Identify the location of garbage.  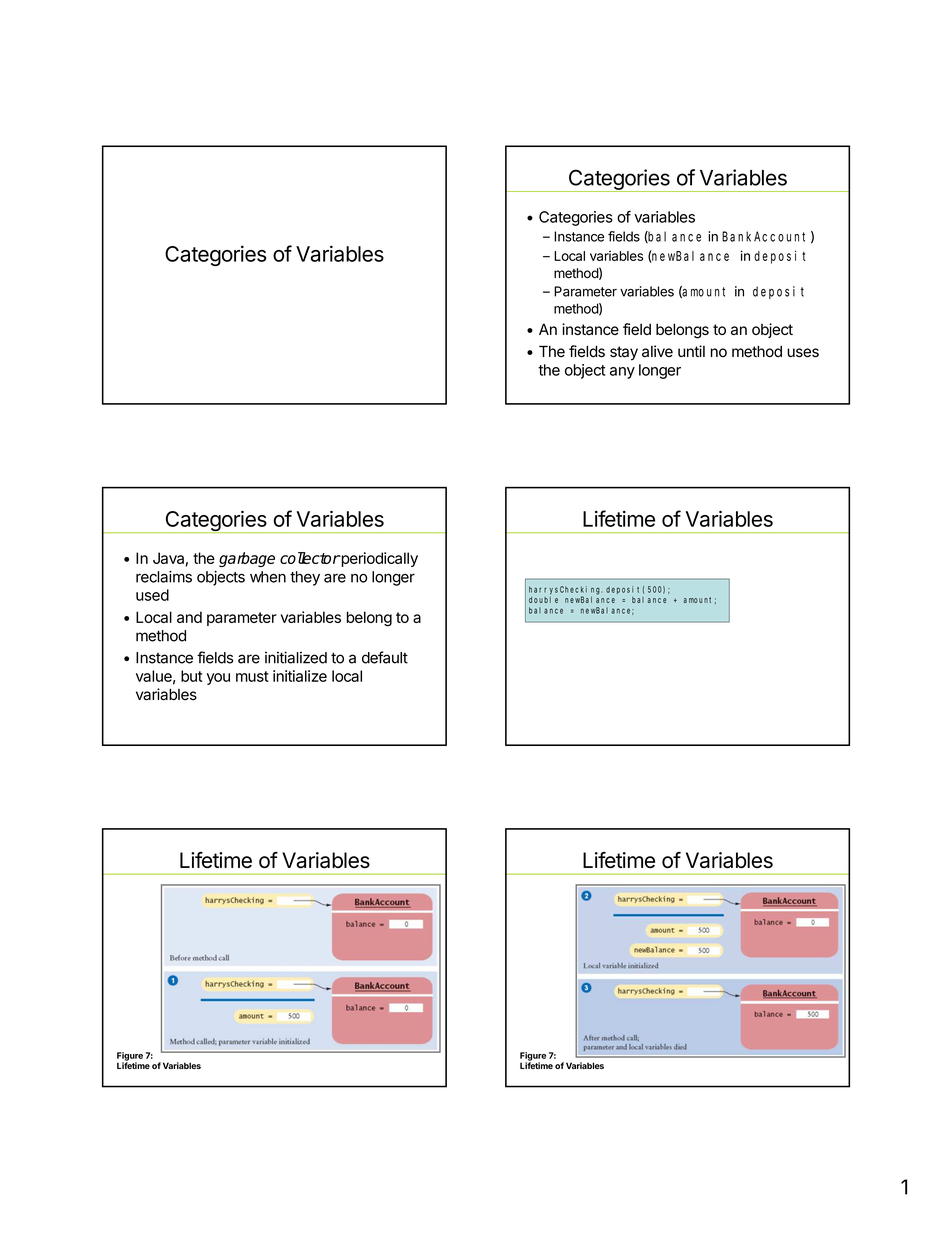
(247, 559).
